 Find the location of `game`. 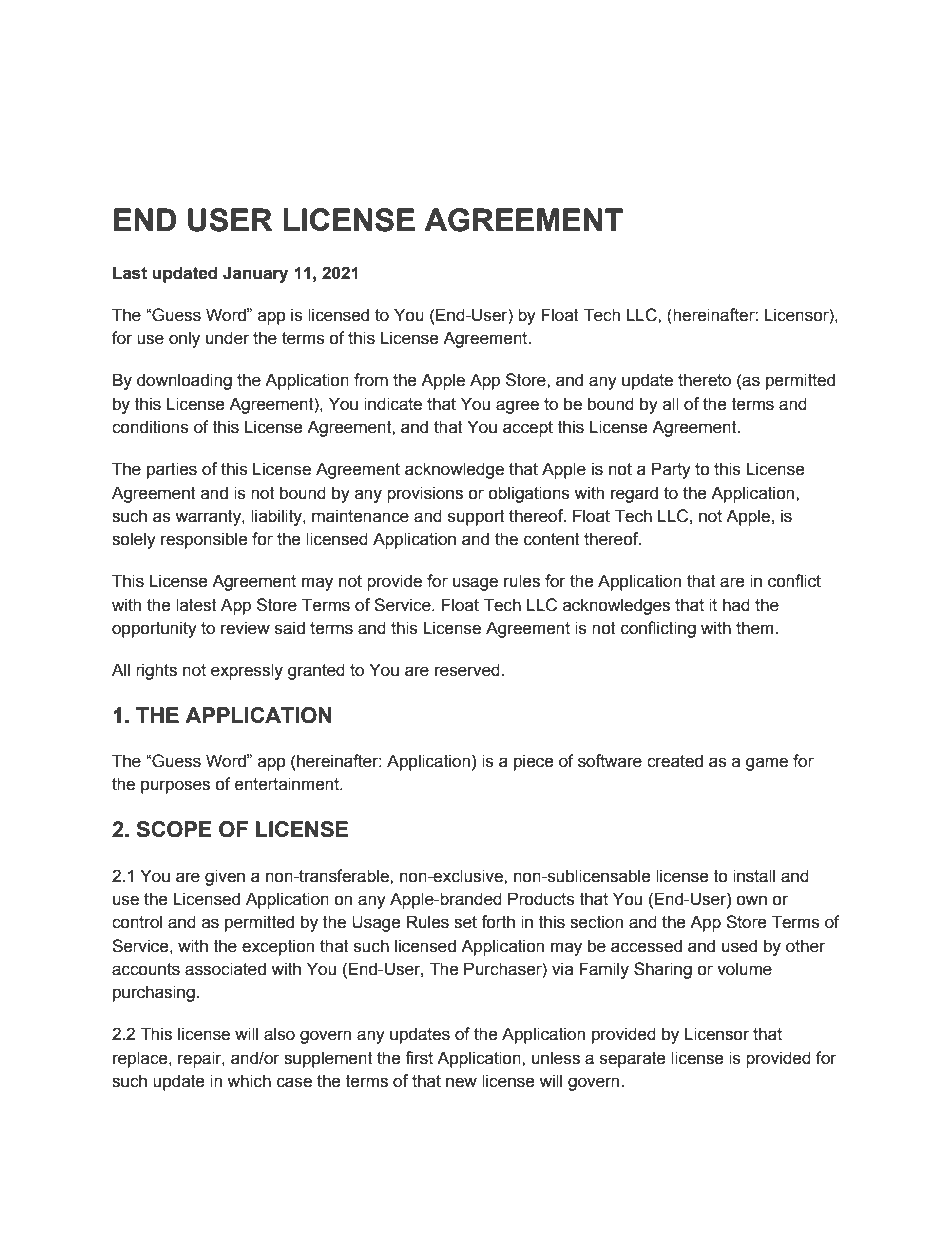

game is located at coordinates (767, 764).
